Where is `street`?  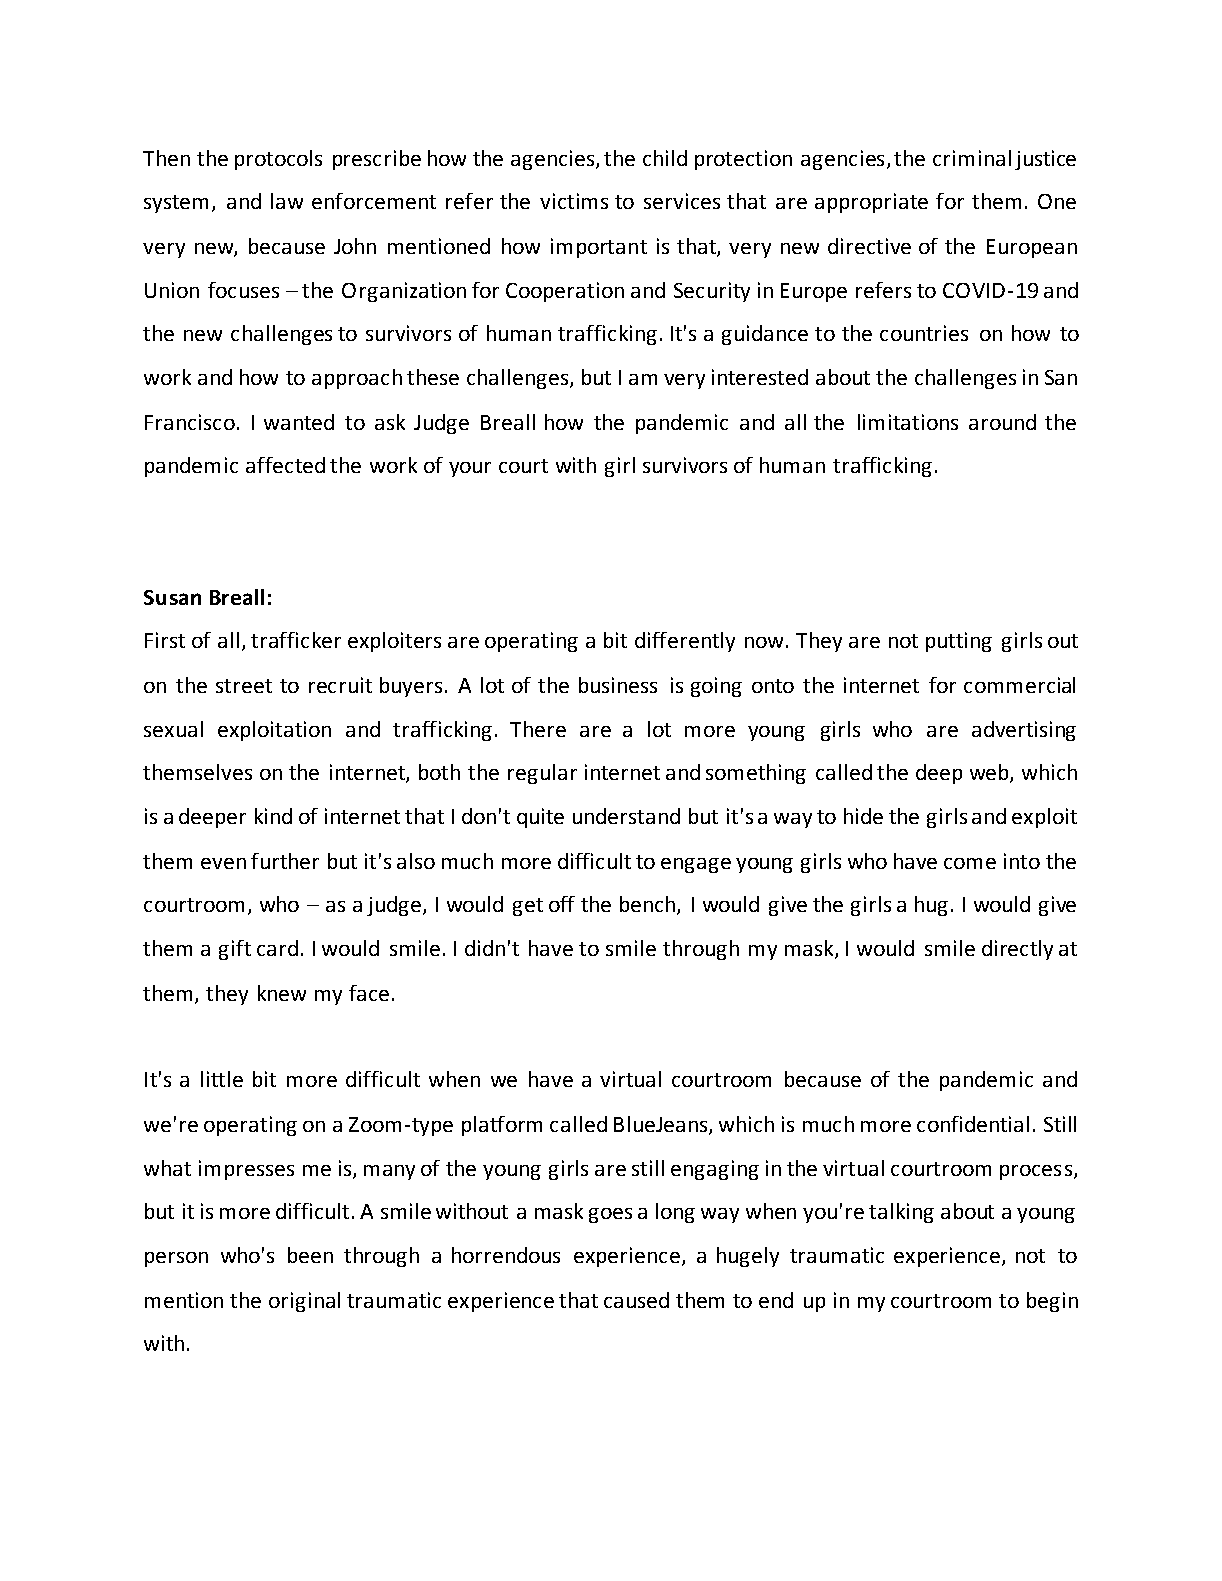 street is located at coordinates (244, 686).
